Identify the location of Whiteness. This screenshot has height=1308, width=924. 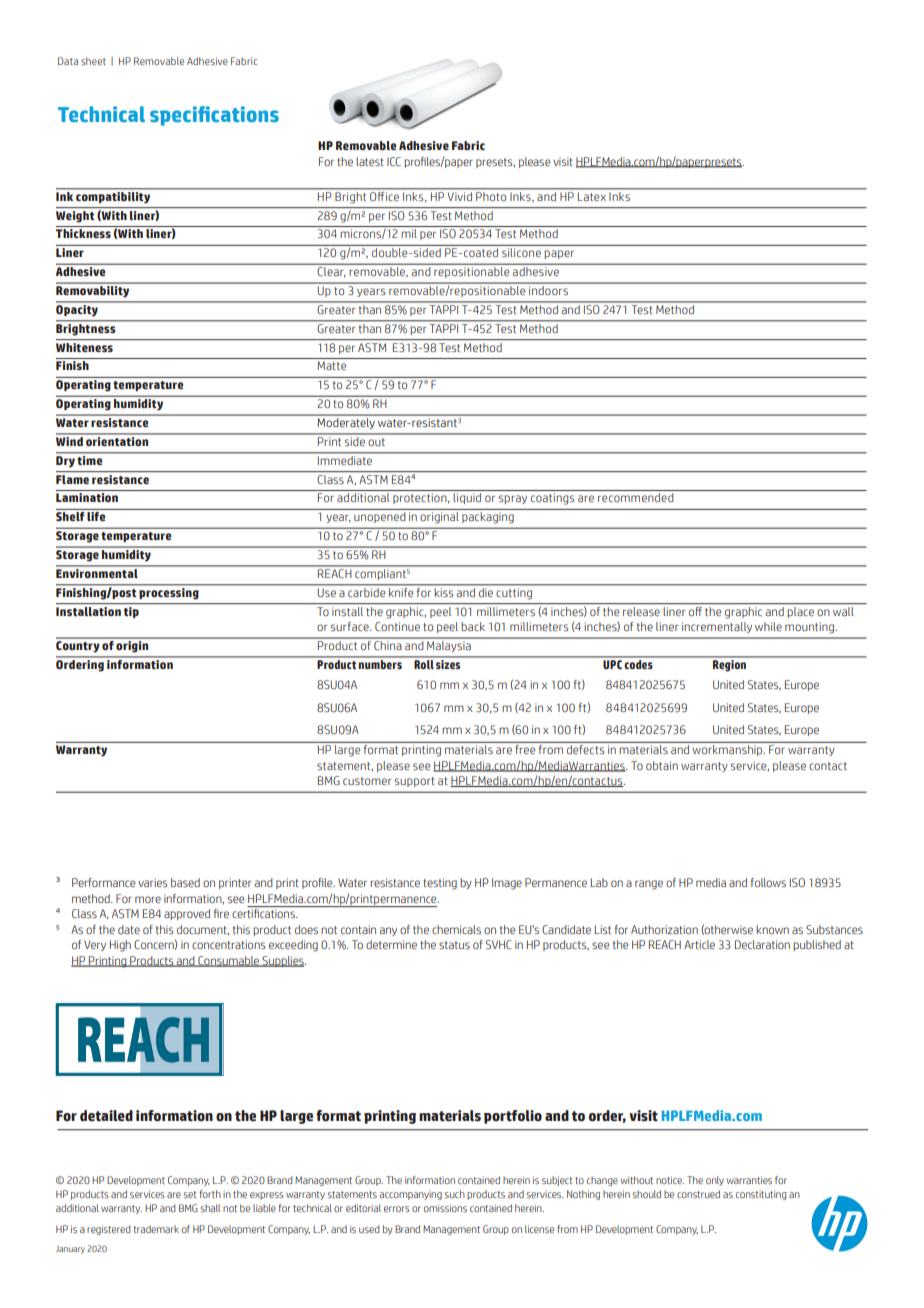
(84, 347).
